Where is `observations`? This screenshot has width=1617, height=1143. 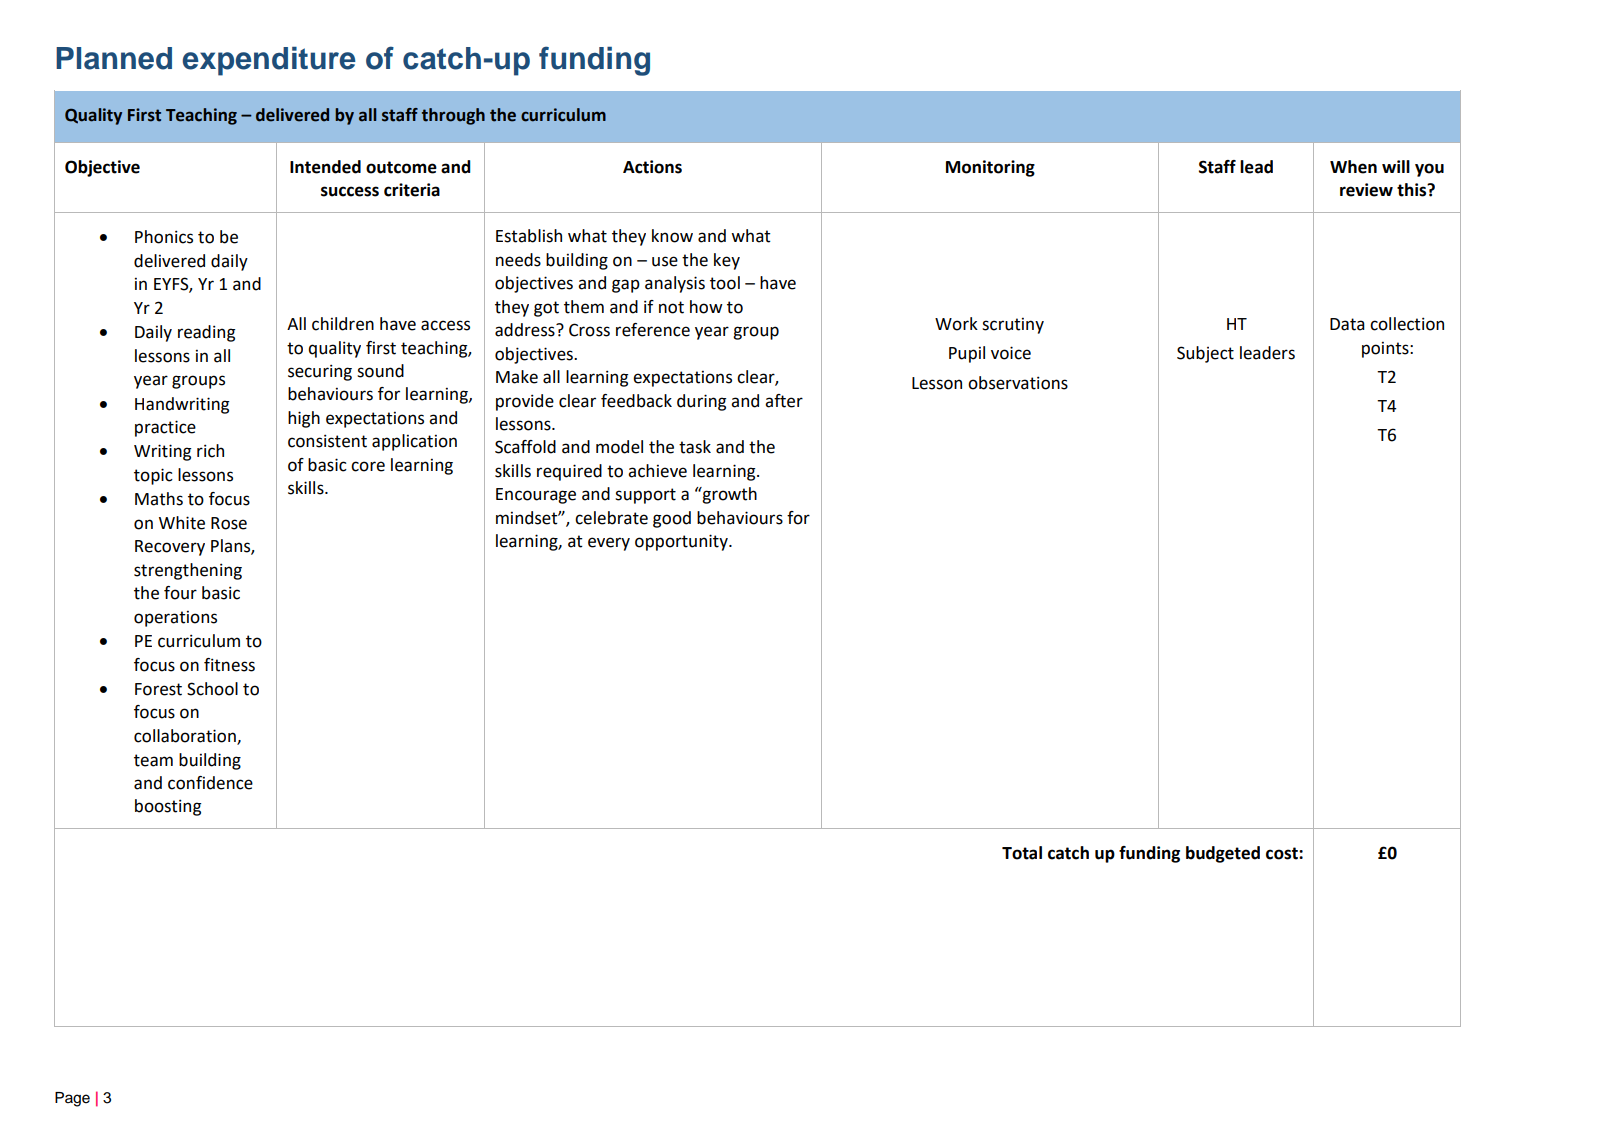
observations is located at coordinates (1018, 383).
